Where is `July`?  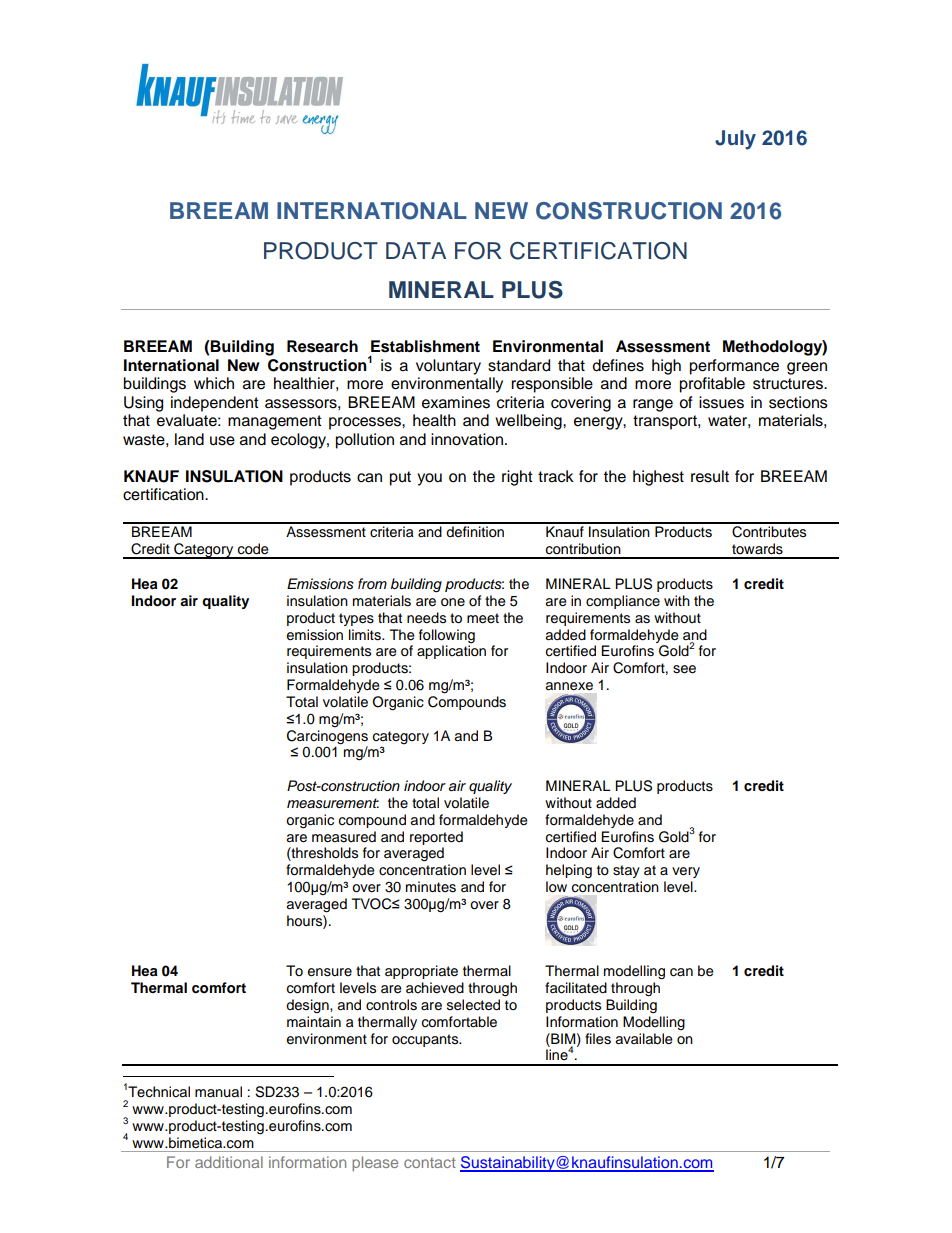
July is located at coordinates (735, 140).
